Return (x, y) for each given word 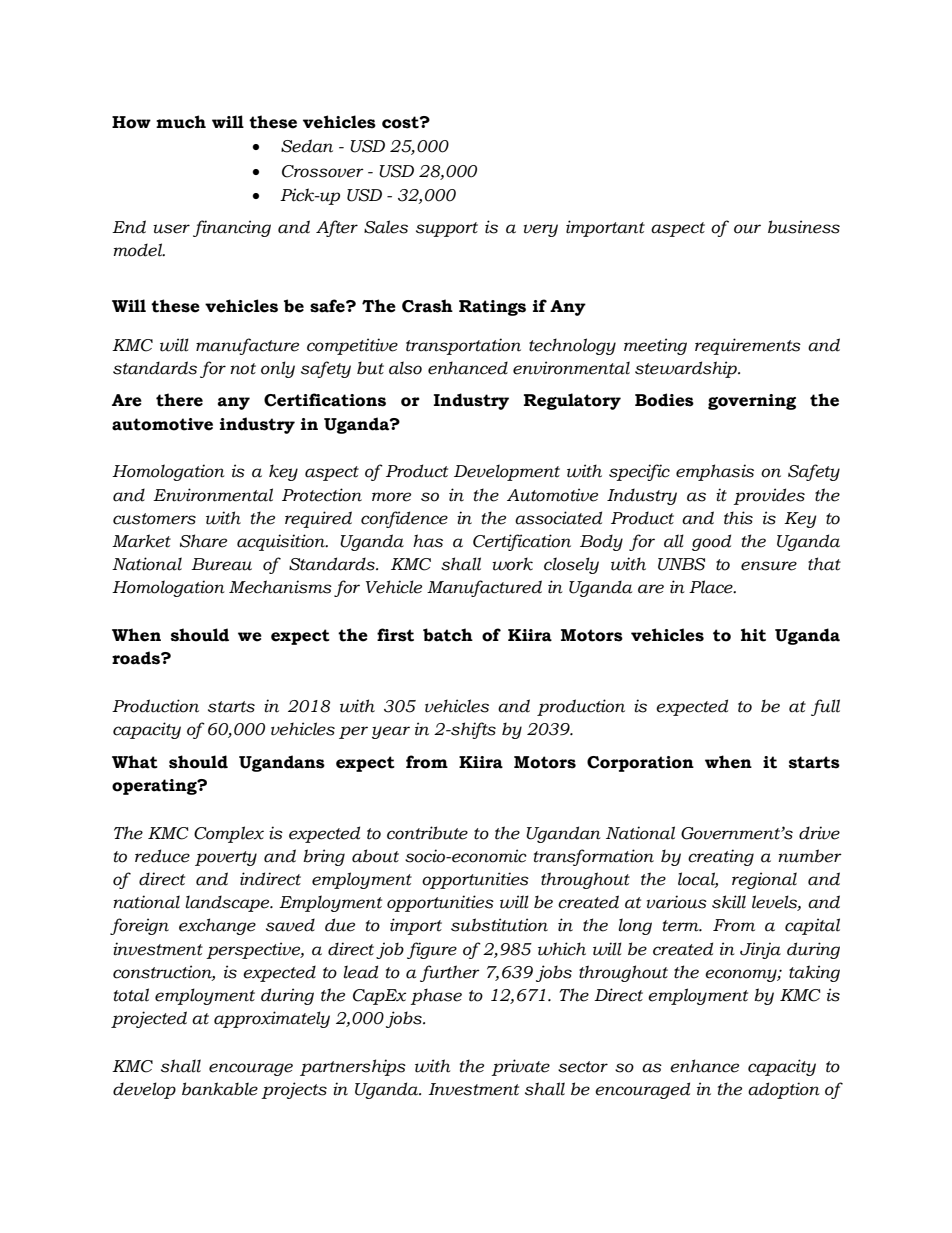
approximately (272, 1019)
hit (753, 635)
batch (448, 635)
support (447, 229)
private (520, 1067)
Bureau (221, 564)
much (181, 122)
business (804, 227)
